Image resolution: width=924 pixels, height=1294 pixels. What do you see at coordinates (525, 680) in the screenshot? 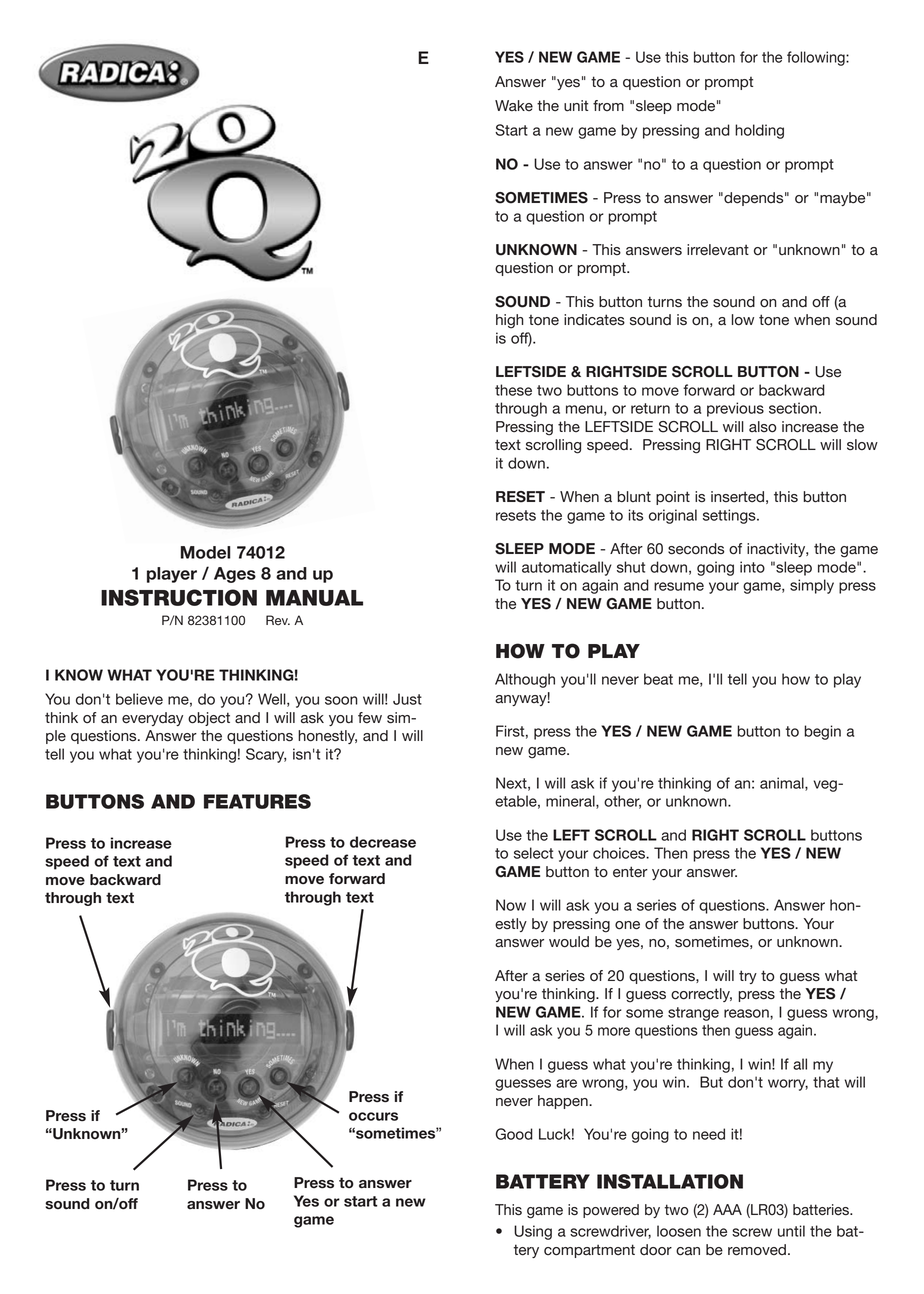
I see `Although` at bounding box center [525, 680].
